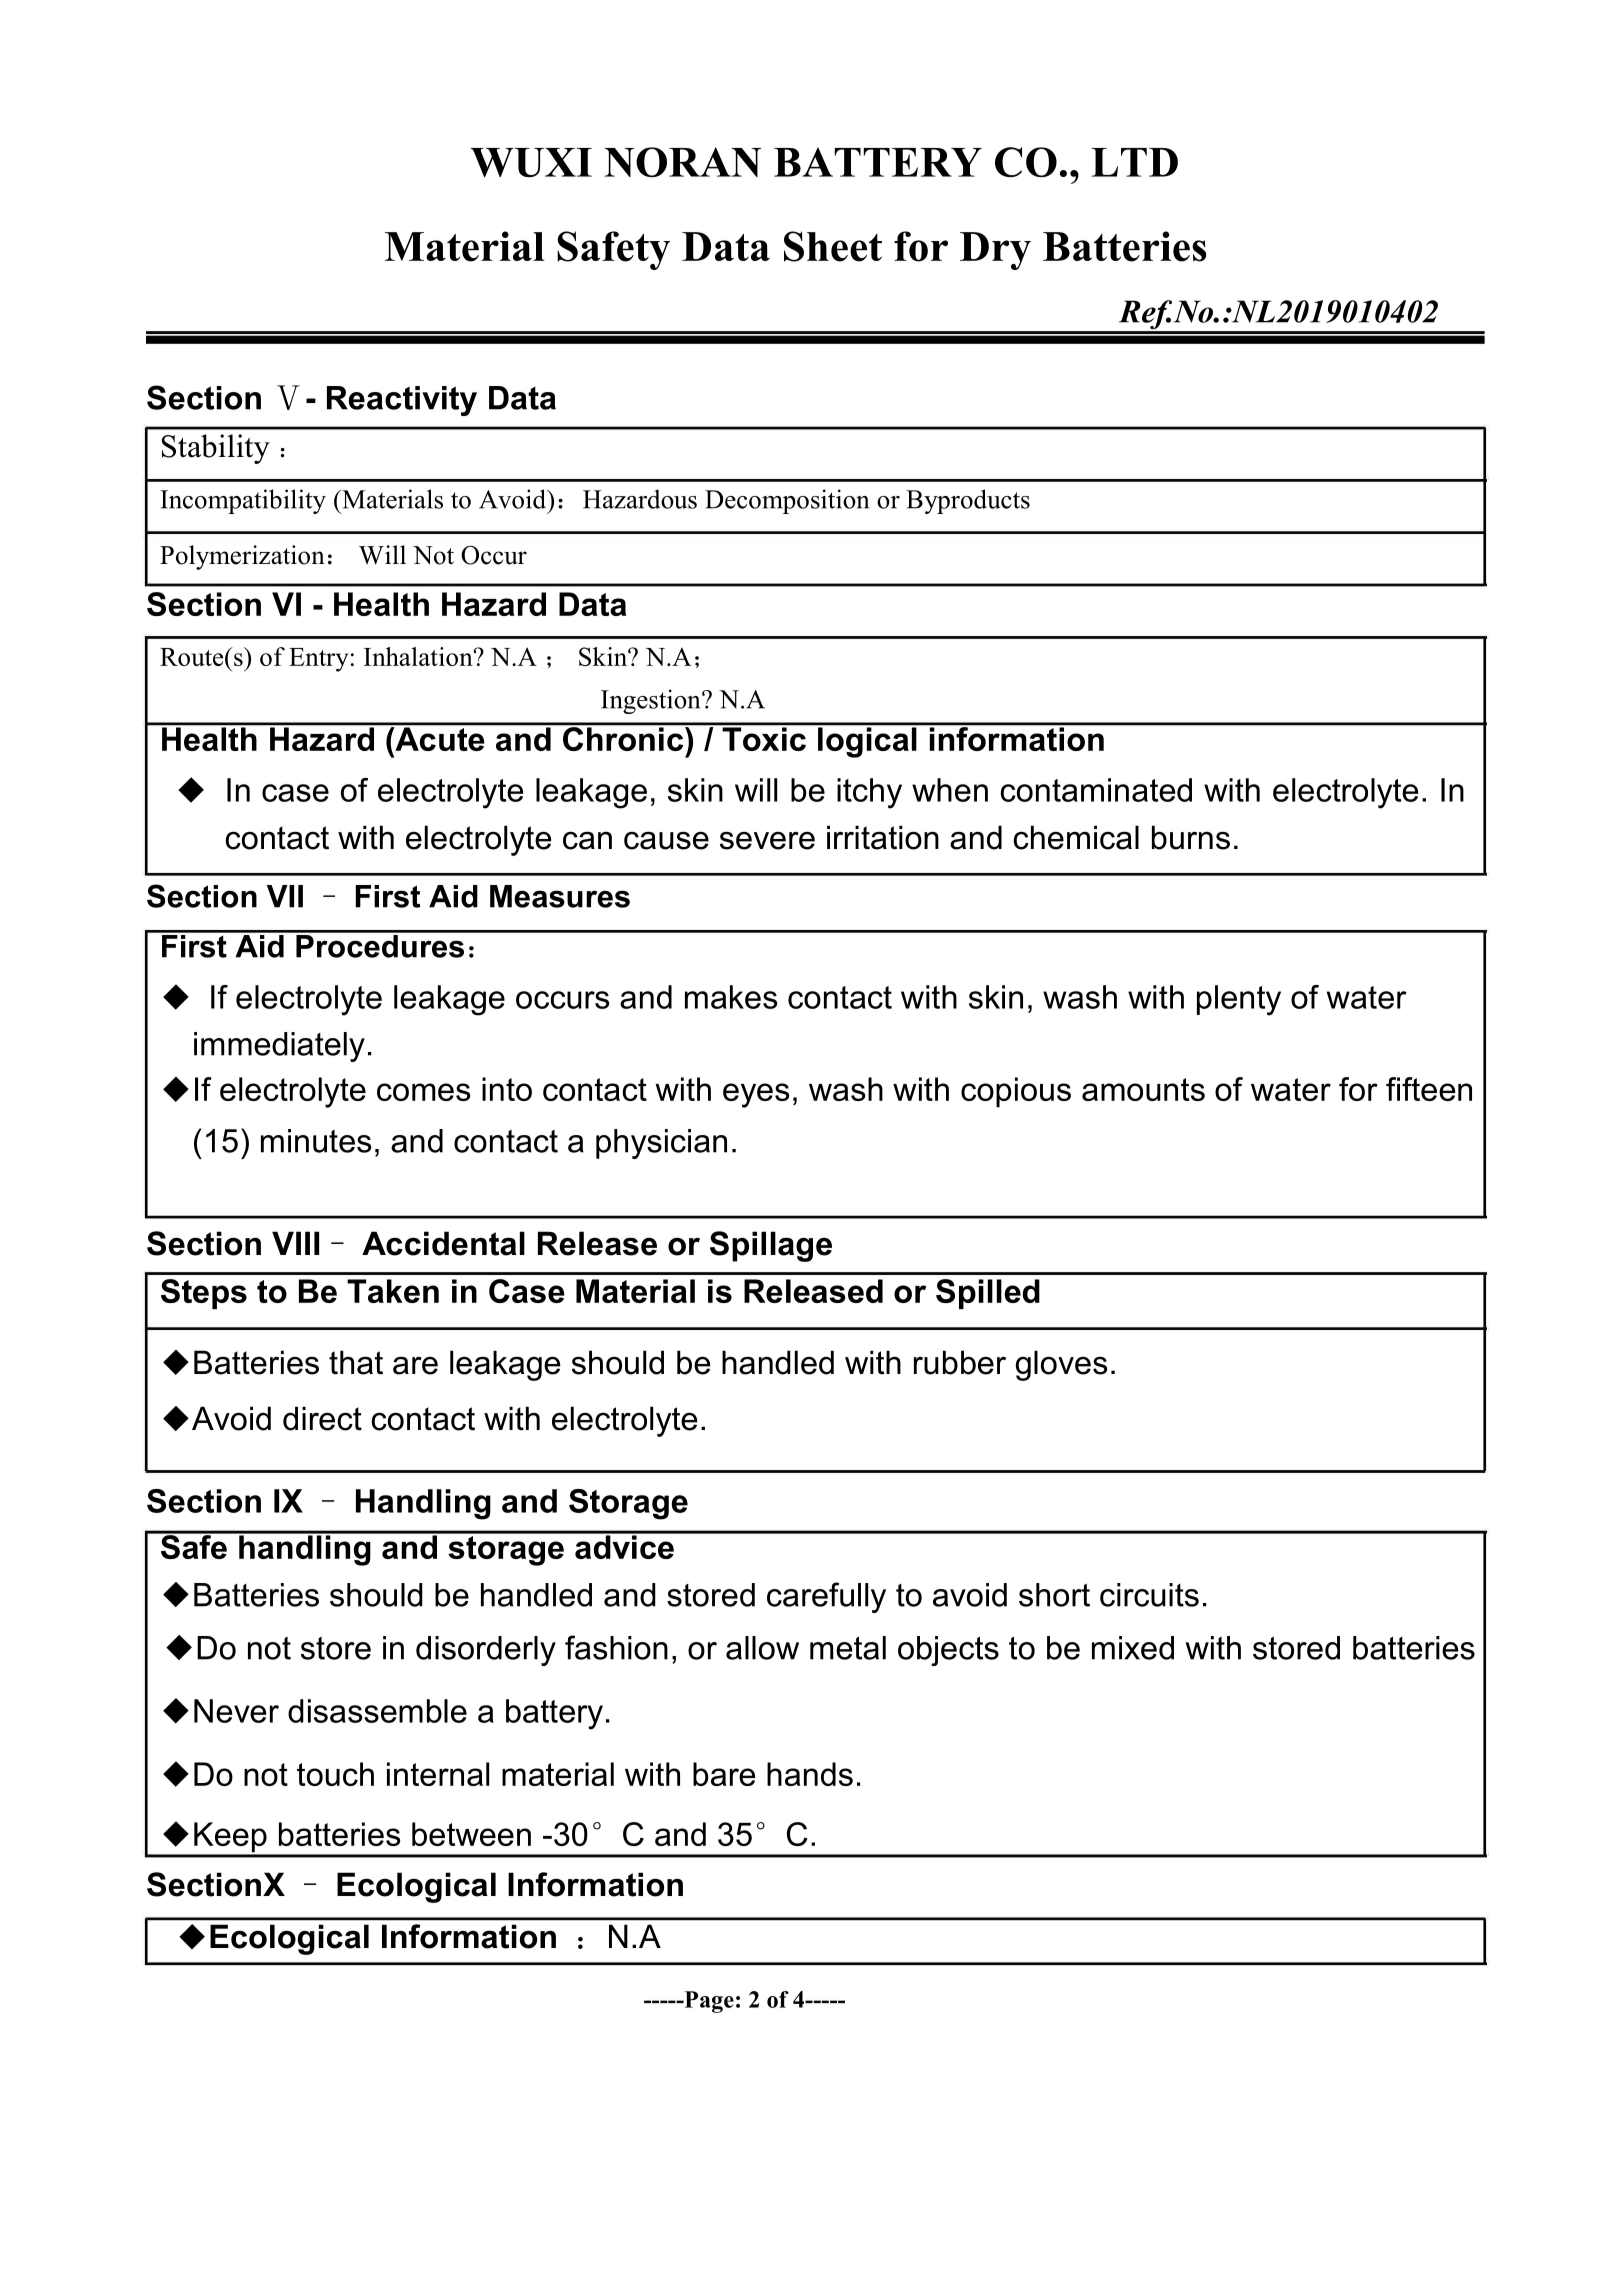 This screenshot has width=1609, height=2278. Describe the element at coordinates (708, 2002) in the screenshot. I see `Page` at that location.
